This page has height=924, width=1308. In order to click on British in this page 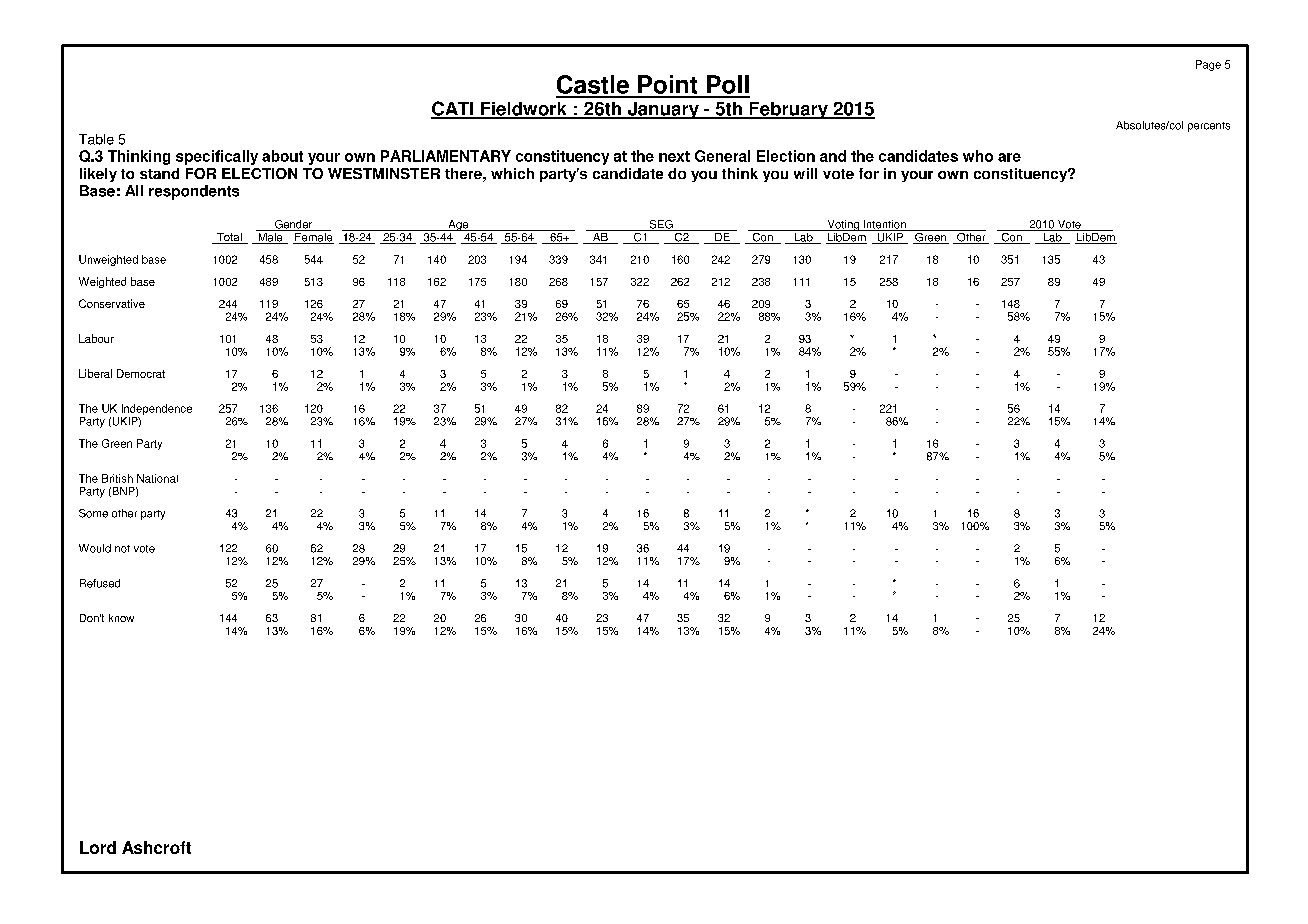, I will do `click(117, 478)`.
